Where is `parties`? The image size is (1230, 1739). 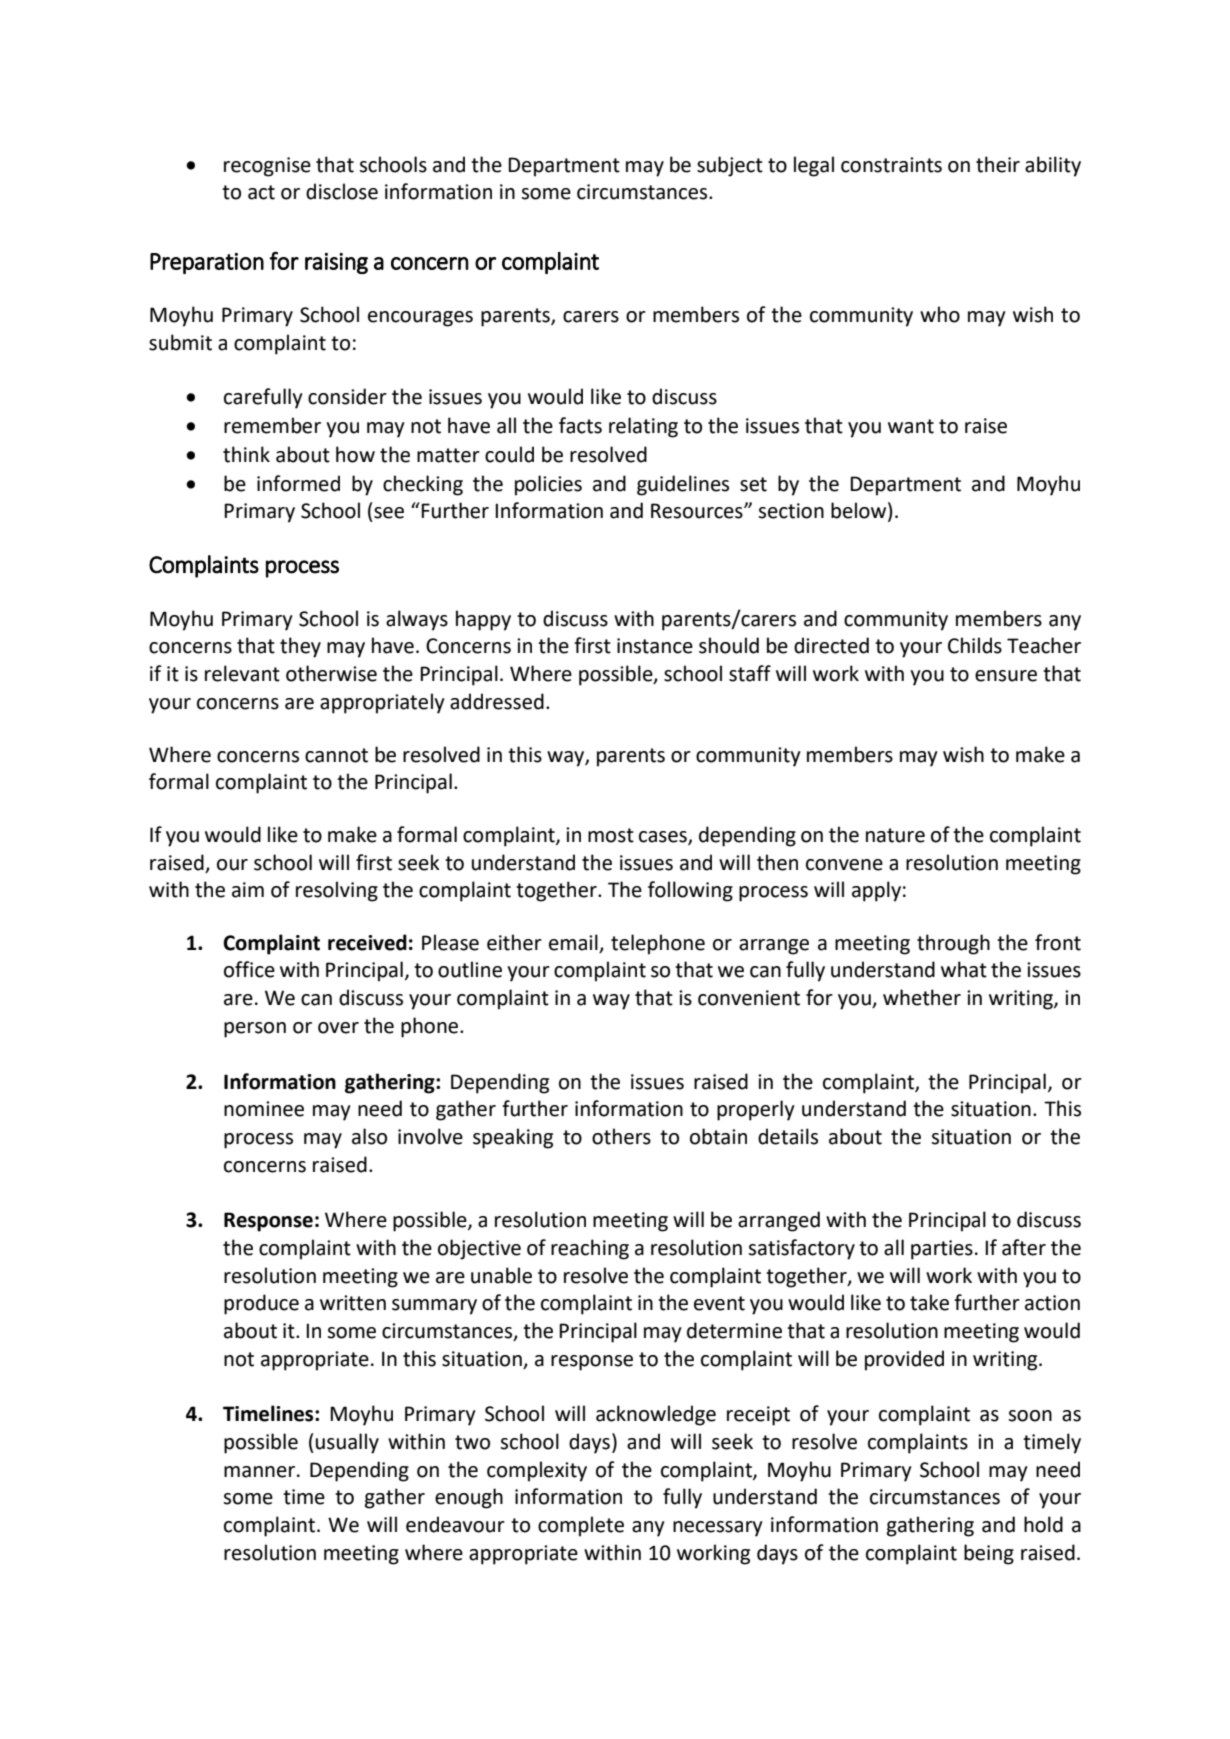
parties is located at coordinates (942, 1250).
